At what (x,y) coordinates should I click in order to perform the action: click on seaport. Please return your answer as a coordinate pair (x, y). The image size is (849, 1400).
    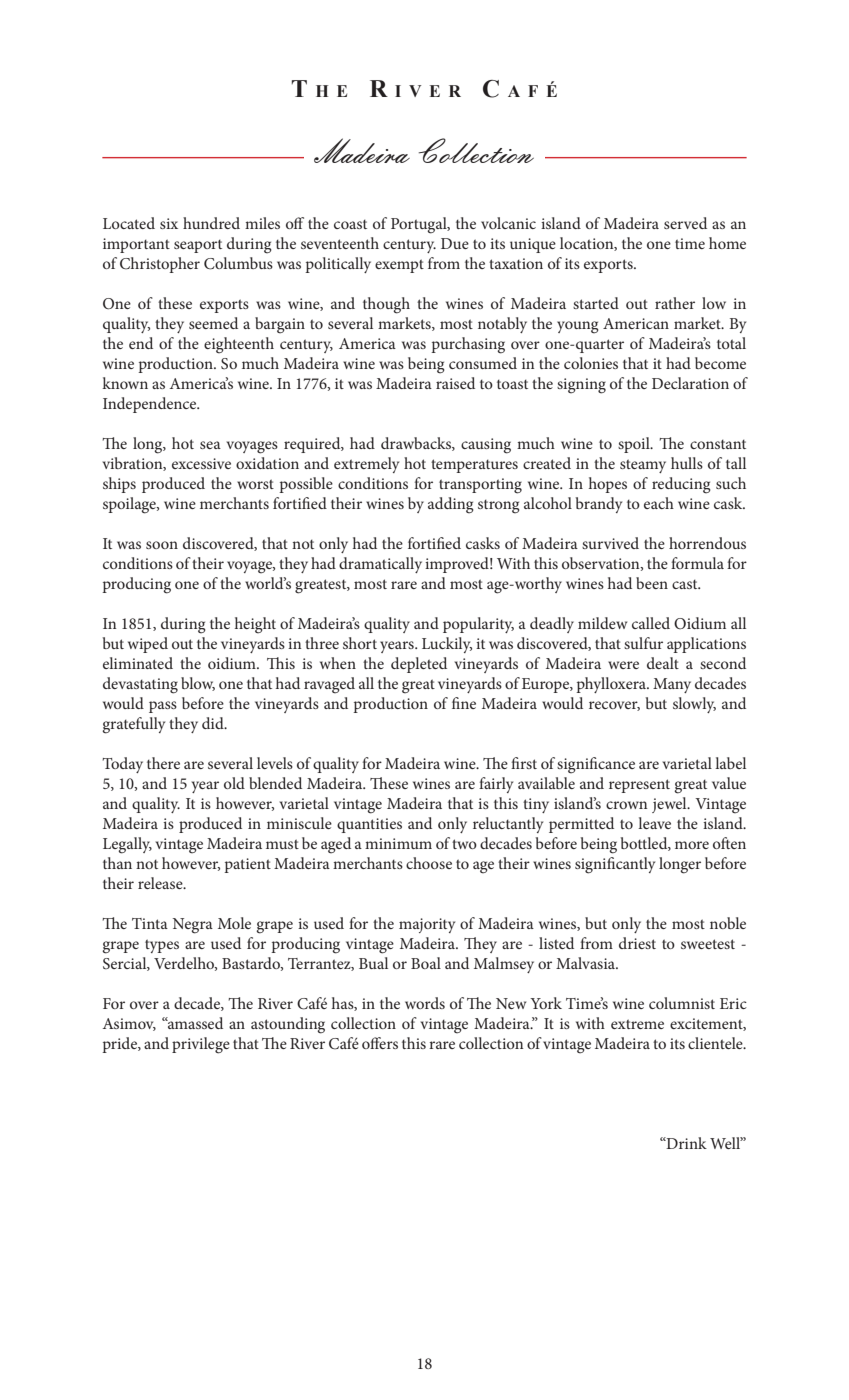
    Looking at the image, I should click on (198, 246).
